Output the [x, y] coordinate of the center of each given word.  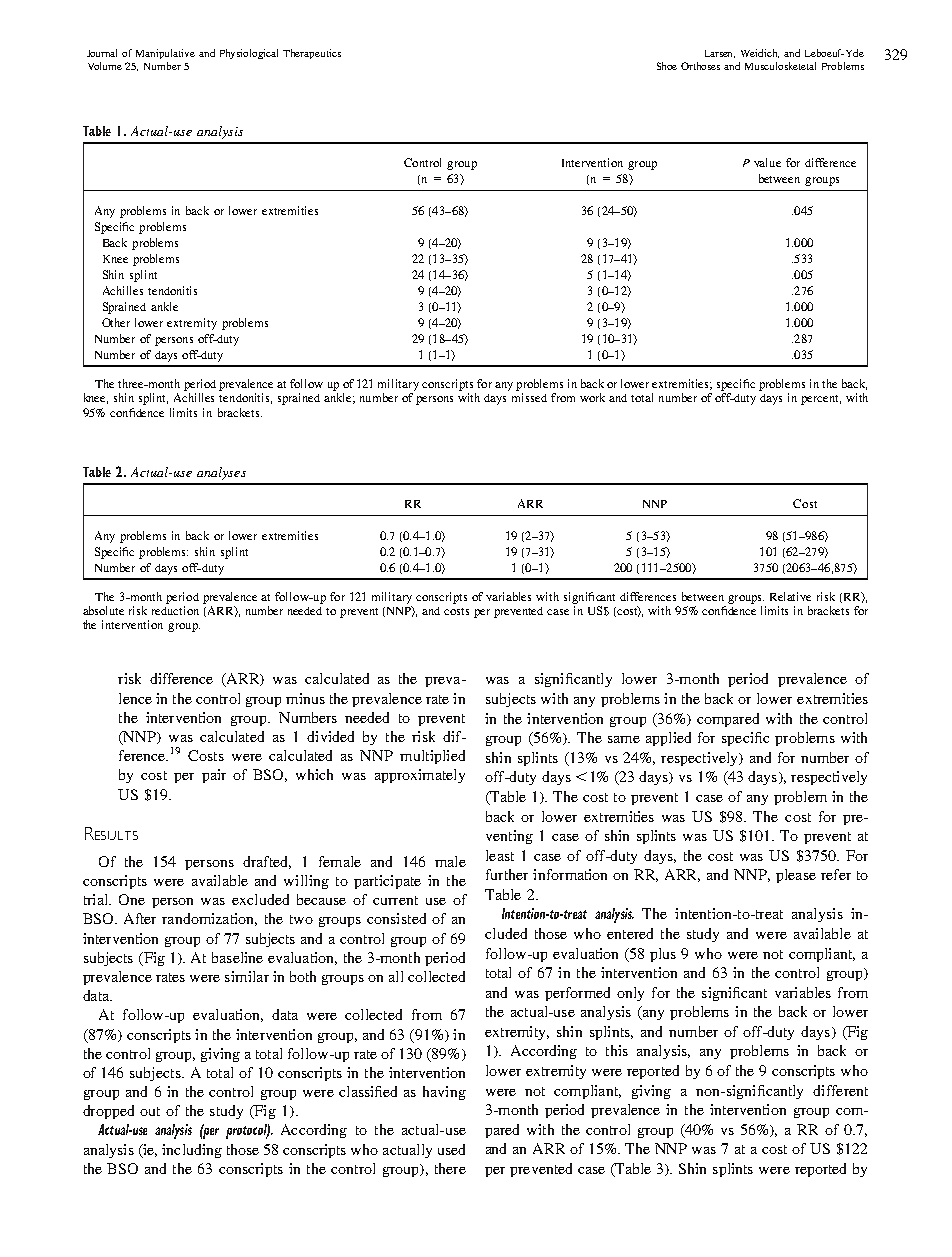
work [592, 397]
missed [529, 397]
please [796, 876]
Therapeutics [312, 54]
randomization [209, 919]
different [840, 1090]
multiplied [432, 757]
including [192, 1151]
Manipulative [165, 54]
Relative [790, 596]
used [451, 1149]
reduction [175, 610]
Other [116, 322]
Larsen [720, 54]
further [507, 874]
